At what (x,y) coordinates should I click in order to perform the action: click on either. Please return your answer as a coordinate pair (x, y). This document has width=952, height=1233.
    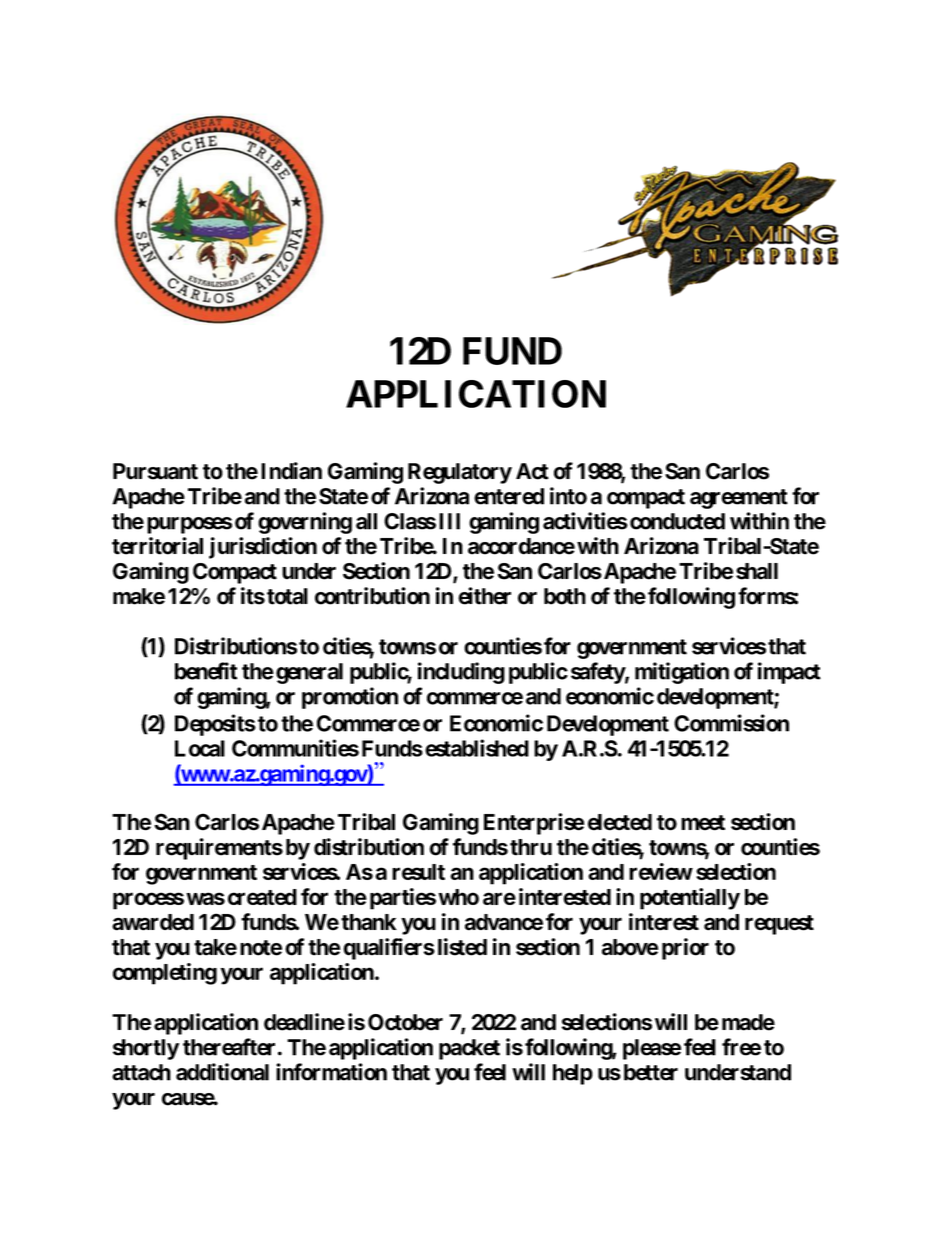
    Looking at the image, I should click on (484, 596).
